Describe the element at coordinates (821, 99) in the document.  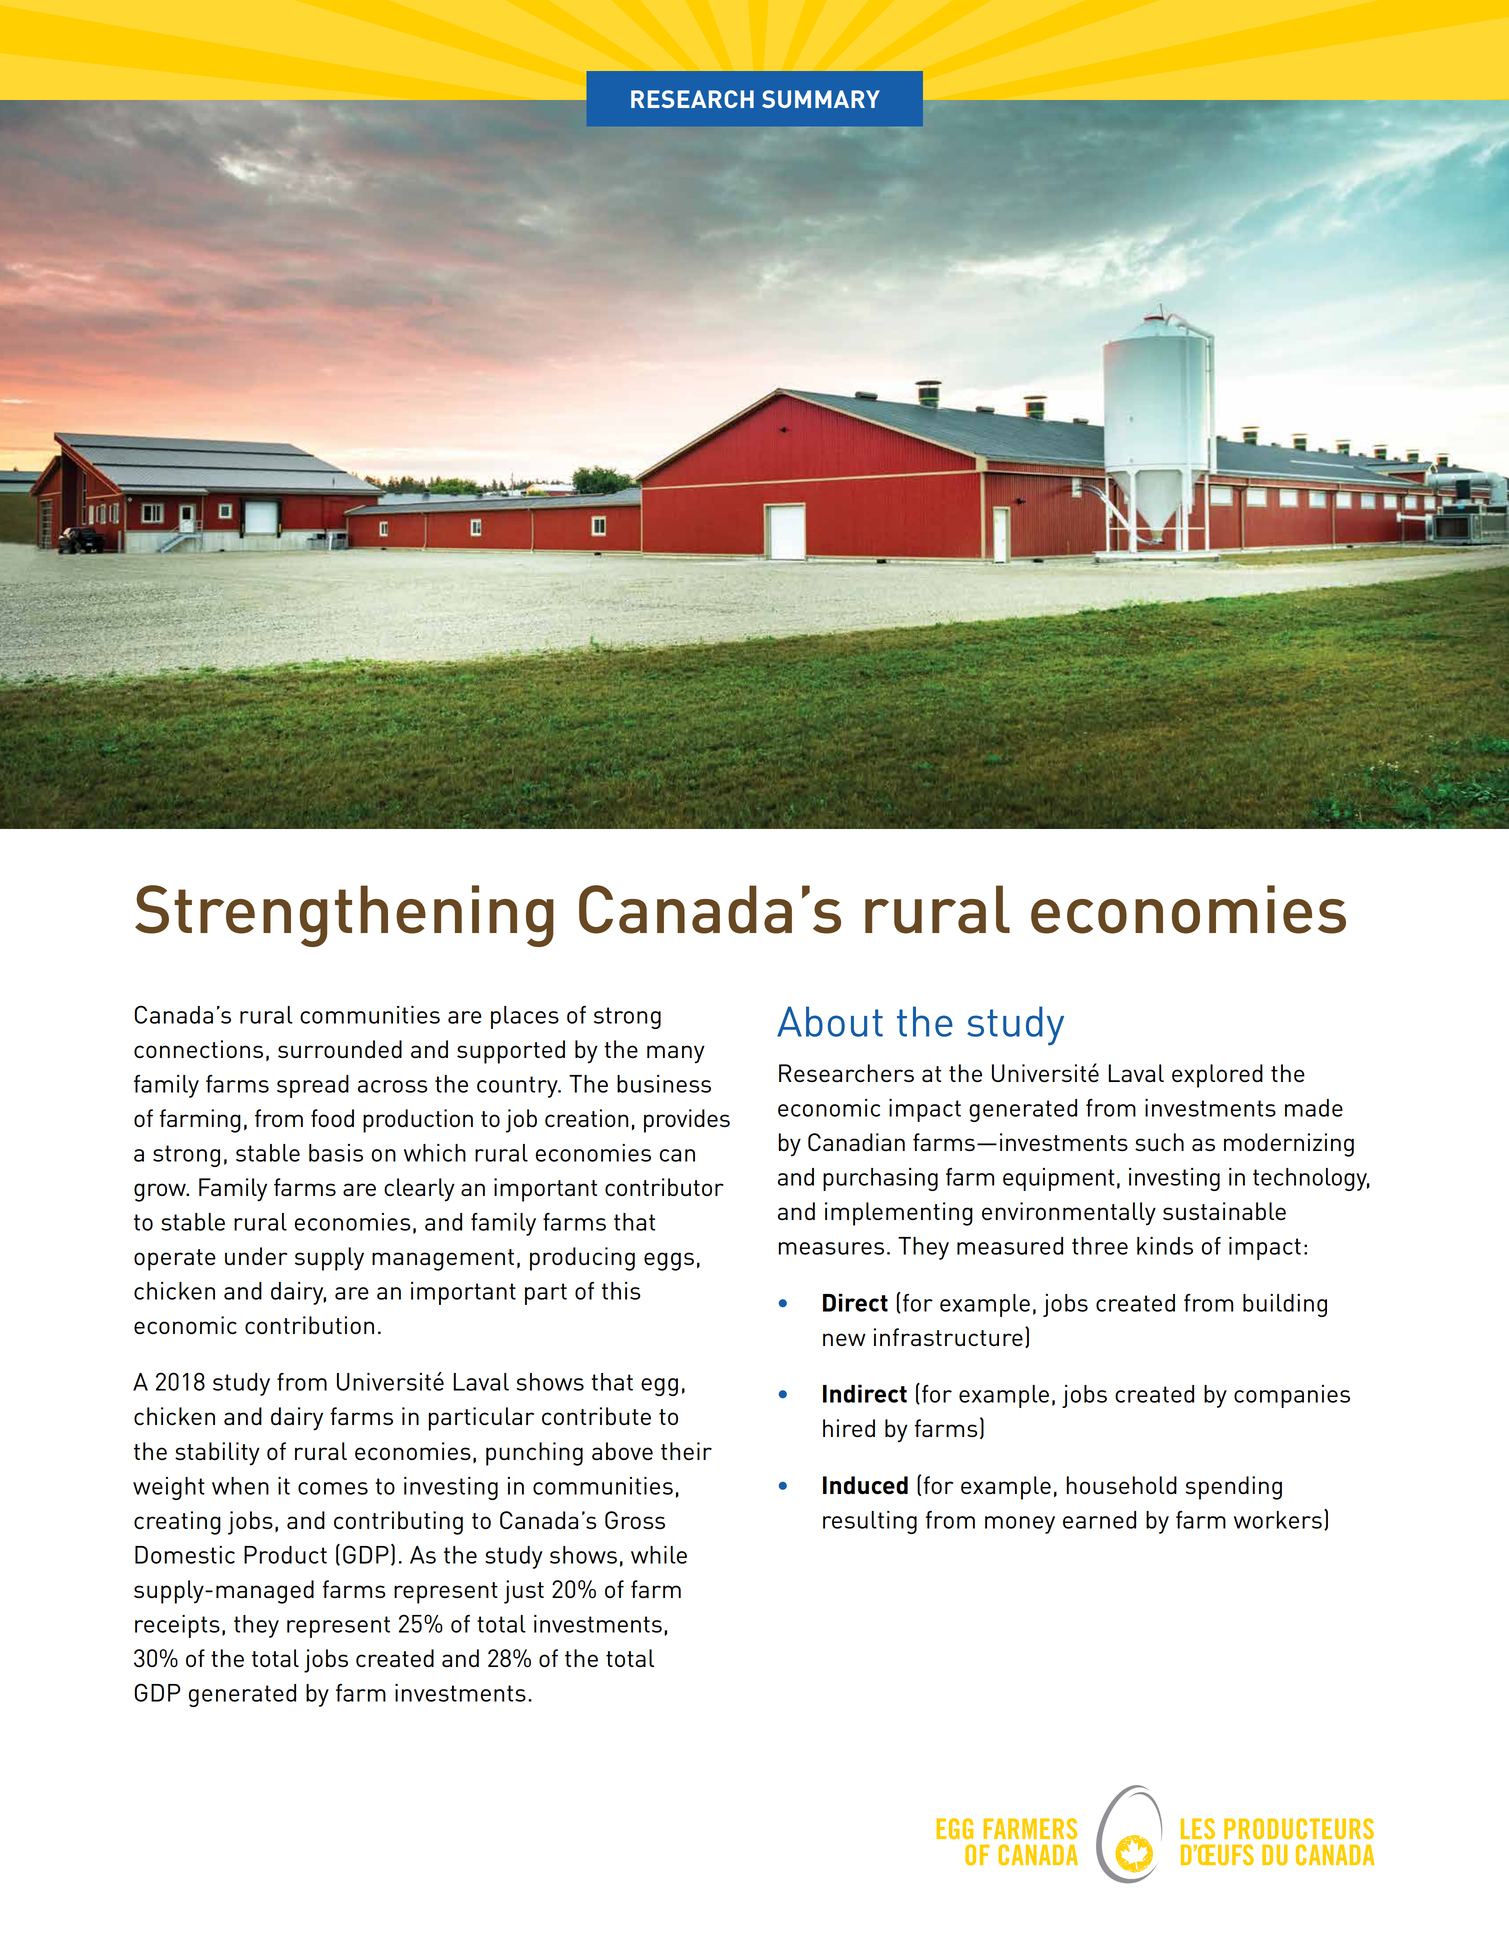
I see `SUMMARY` at that location.
